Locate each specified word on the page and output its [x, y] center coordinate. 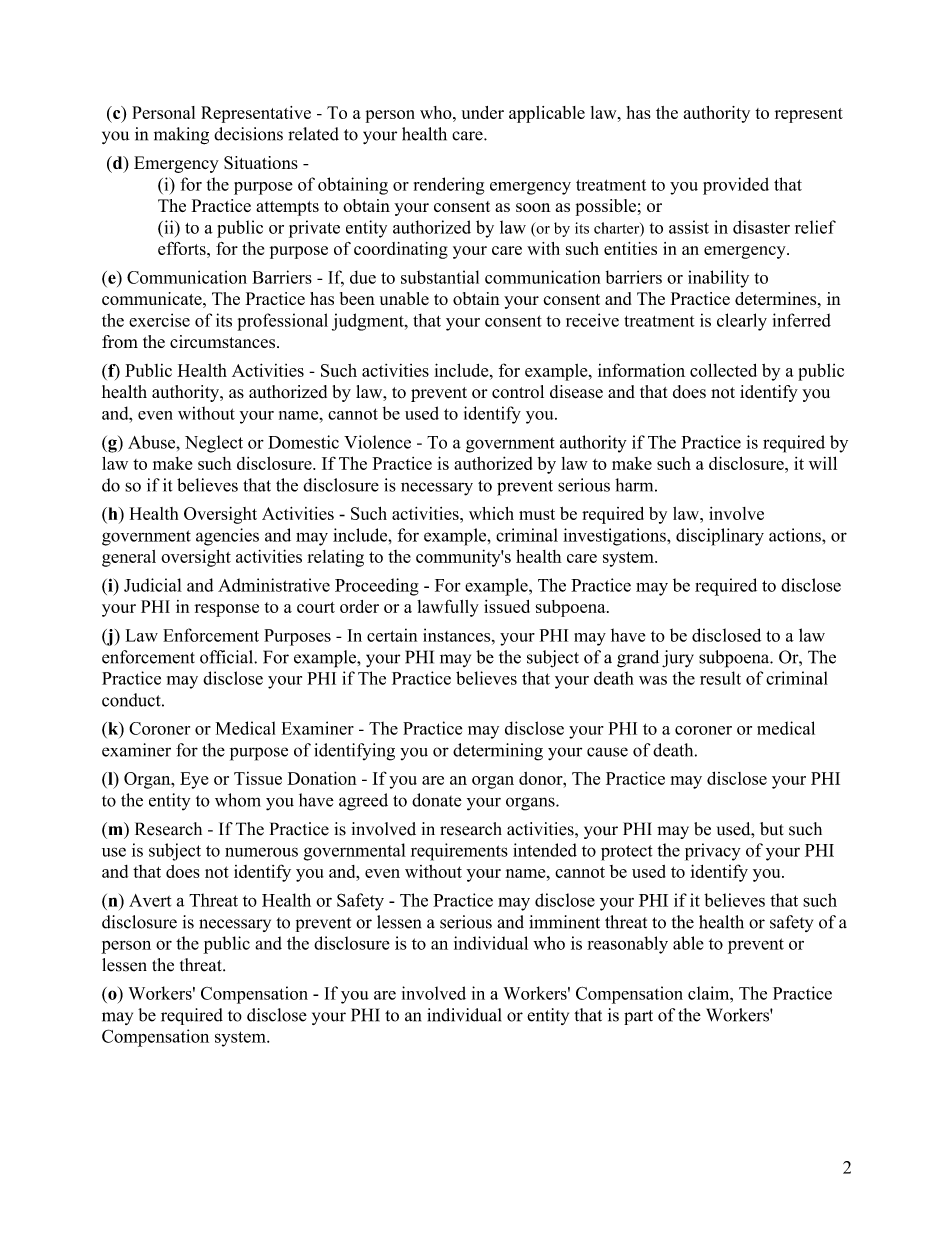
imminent [564, 922]
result [720, 678]
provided [736, 186]
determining [498, 752]
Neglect [214, 444]
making [181, 136]
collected [723, 370]
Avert [150, 900]
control [518, 392]
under [483, 112]
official [227, 657]
